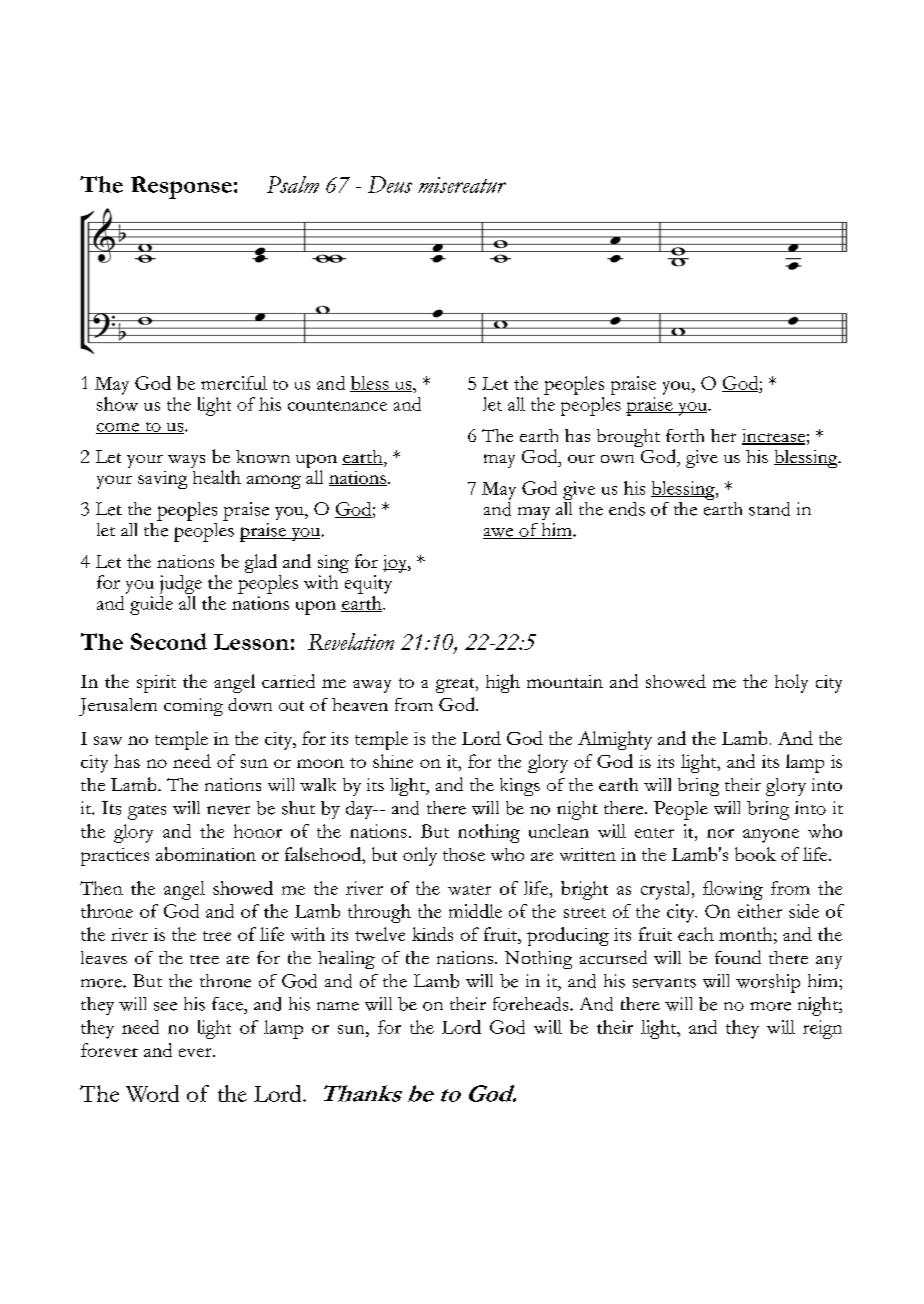 Image resolution: width=924 pixels, height=1304 pixels. What do you see at coordinates (390, 184) in the document?
I see `Deus` at bounding box center [390, 184].
